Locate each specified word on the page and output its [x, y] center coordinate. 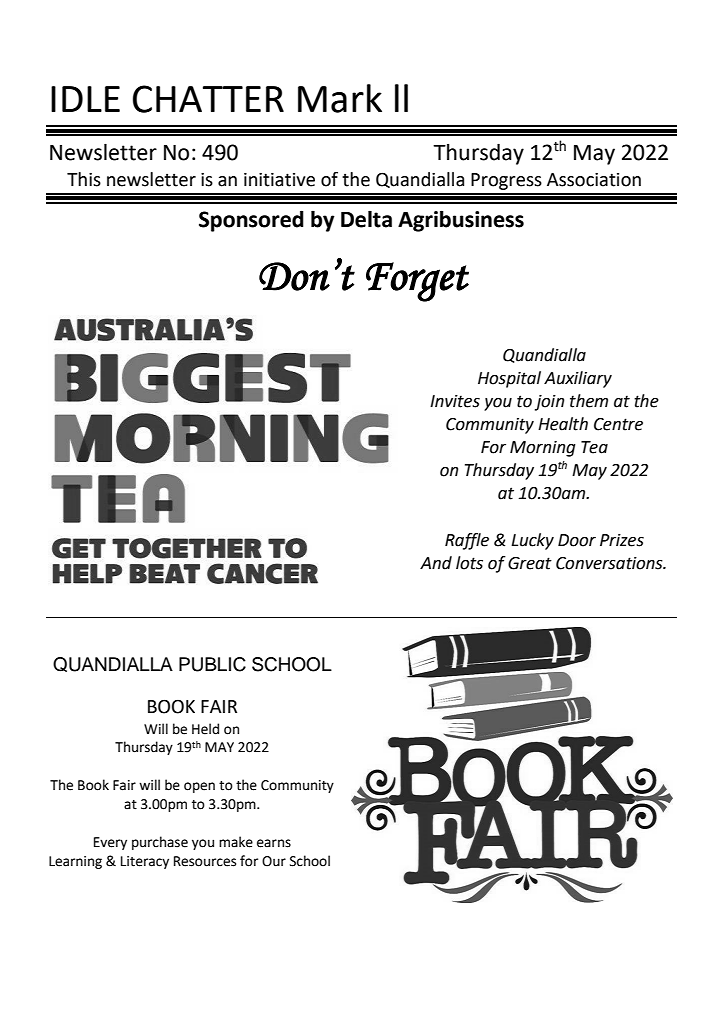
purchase [160, 843]
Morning [543, 449]
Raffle [467, 541]
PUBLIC [212, 664]
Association [594, 180]
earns [274, 843]
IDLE [85, 99]
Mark [340, 98]
